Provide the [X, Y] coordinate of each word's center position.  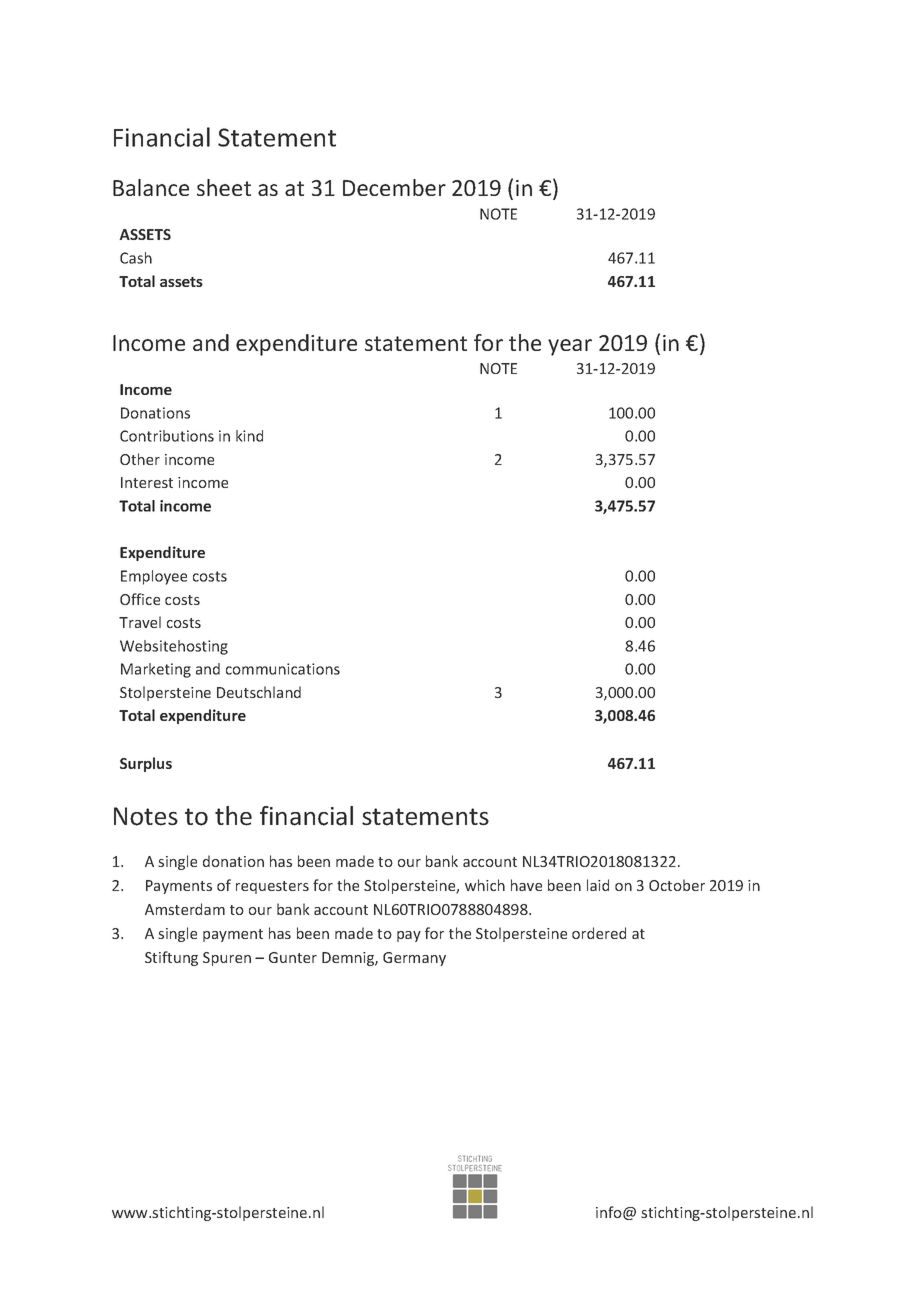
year [570, 347]
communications [283, 669]
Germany [414, 959]
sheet [224, 187]
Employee [154, 577]
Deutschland [259, 692]
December [394, 187]
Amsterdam [185, 909]
